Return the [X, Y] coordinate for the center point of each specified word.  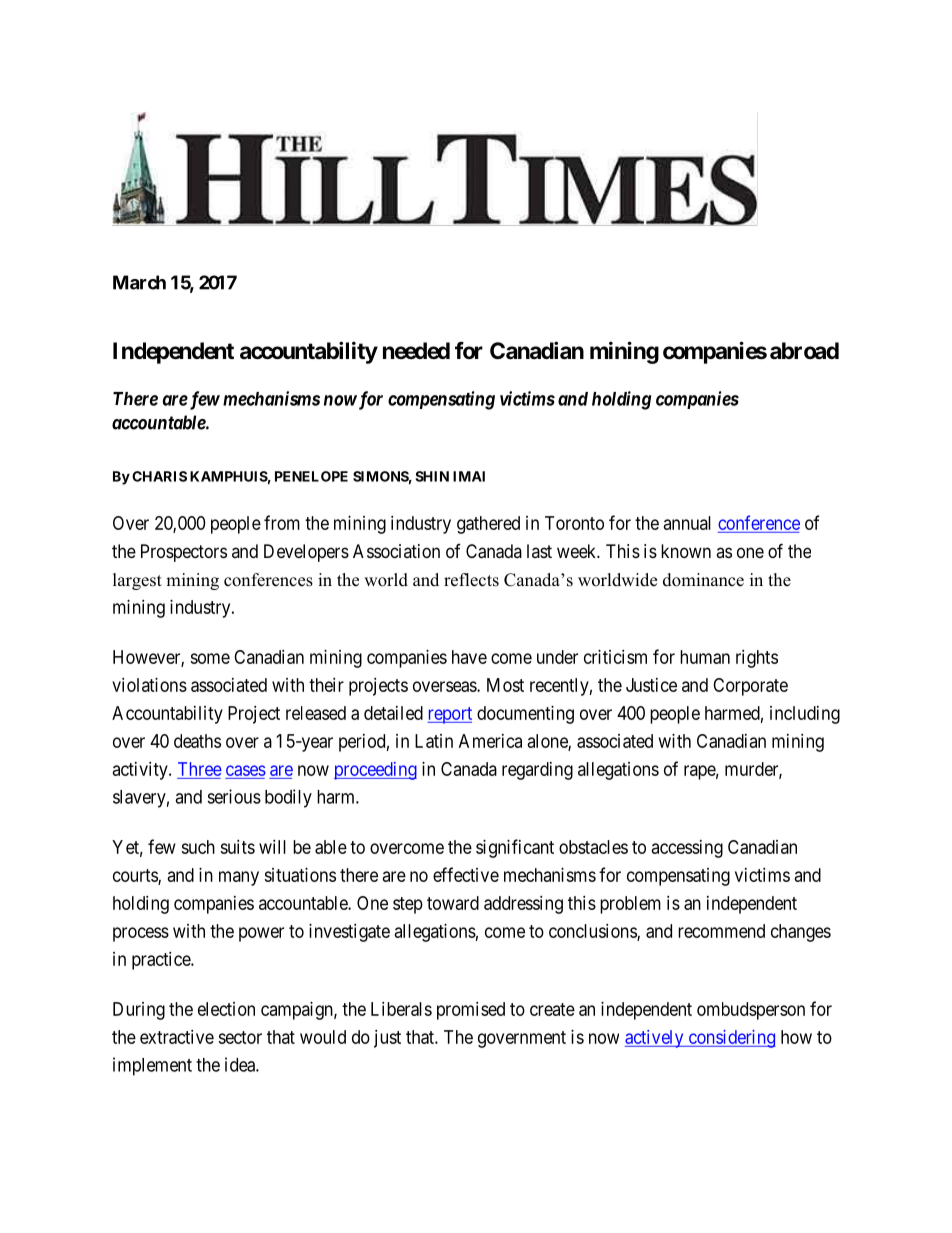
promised [471, 1011]
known [686, 551]
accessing [687, 849]
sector [240, 1037]
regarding [537, 771]
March [139, 282]
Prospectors [184, 553]
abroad [804, 351]
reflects [471, 580]
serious [234, 796]
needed [416, 351]
